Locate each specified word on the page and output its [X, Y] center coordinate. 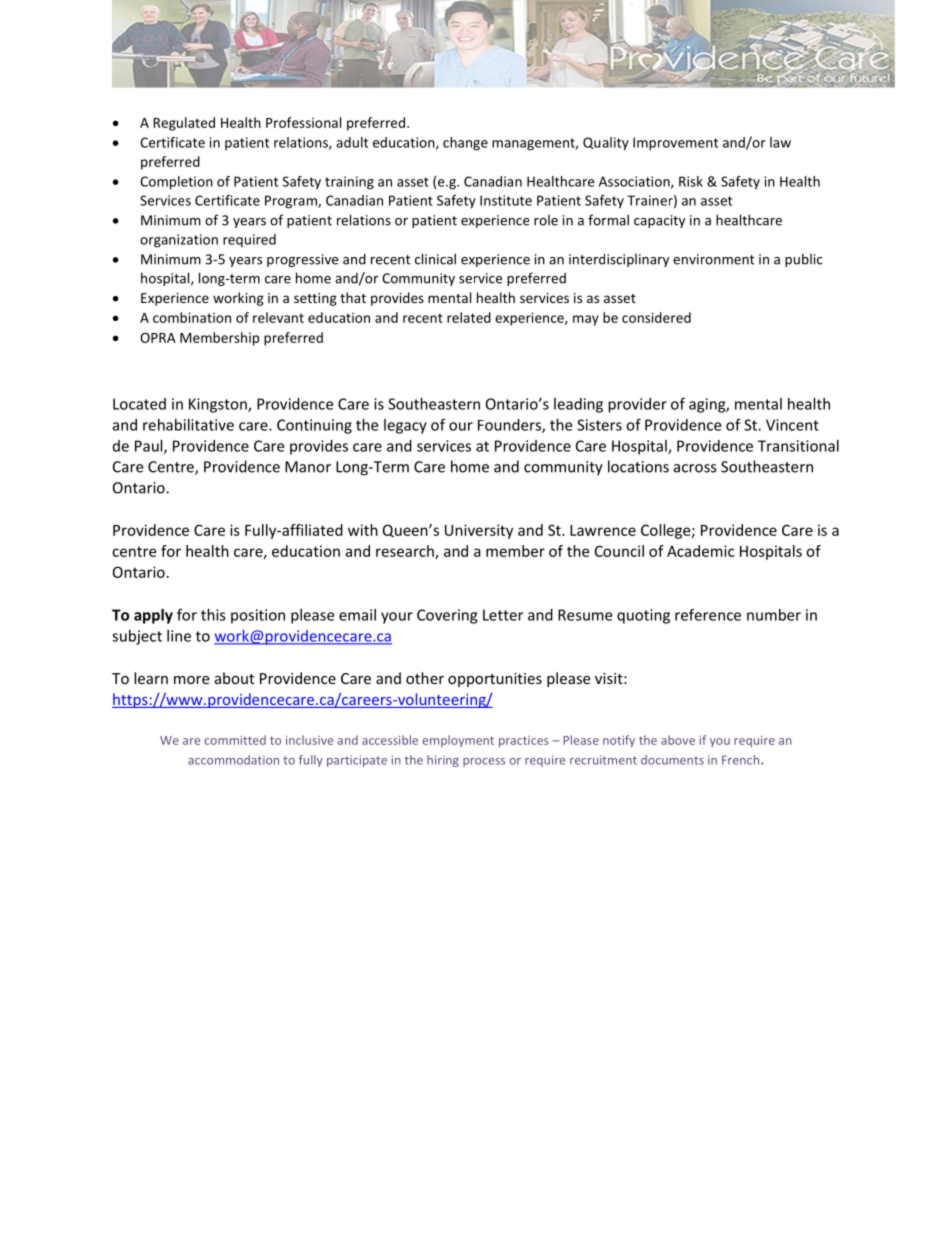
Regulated [184, 124]
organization [179, 241]
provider [637, 405]
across [695, 468]
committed [235, 740]
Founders [510, 426]
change [465, 144]
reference [708, 615]
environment [713, 259]
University [479, 531]
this [213, 615]
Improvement [675, 144]
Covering [447, 616]
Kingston [219, 405]
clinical [435, 259]
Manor [308, 467]
